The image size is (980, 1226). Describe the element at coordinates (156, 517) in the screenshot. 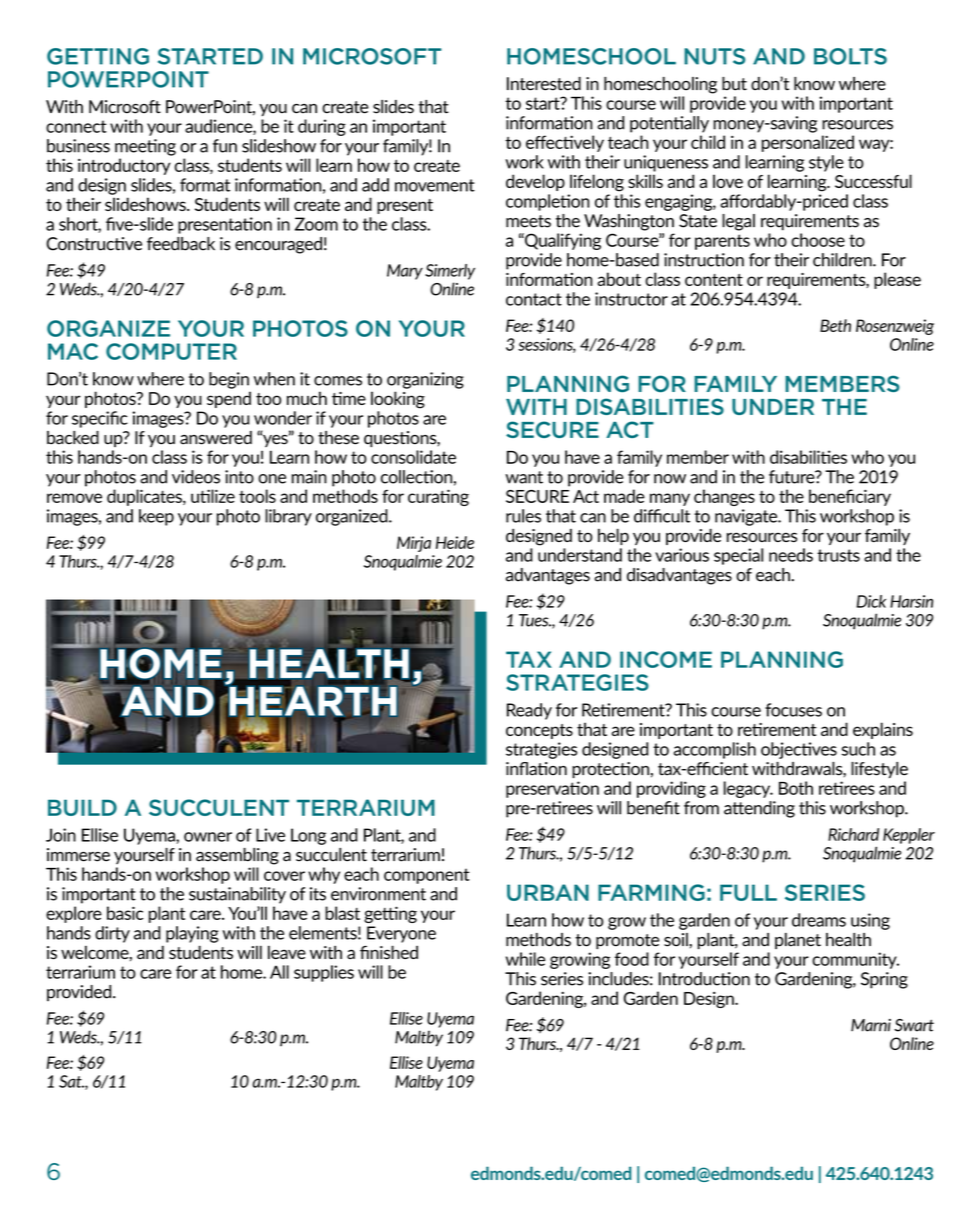

I see `keep` at that location.
